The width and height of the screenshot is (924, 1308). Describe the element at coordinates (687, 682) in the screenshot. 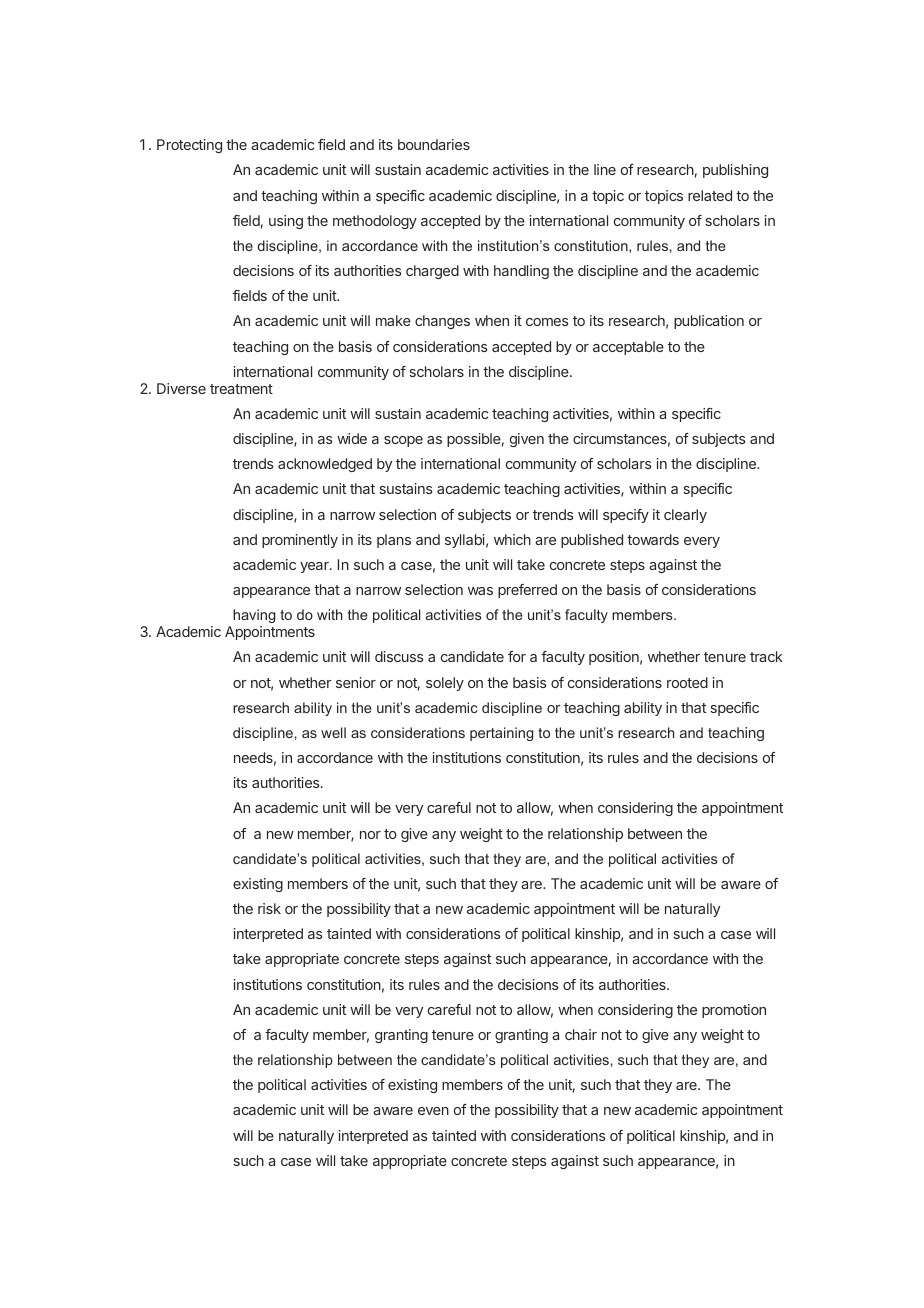

I see `rooted` at that location.
